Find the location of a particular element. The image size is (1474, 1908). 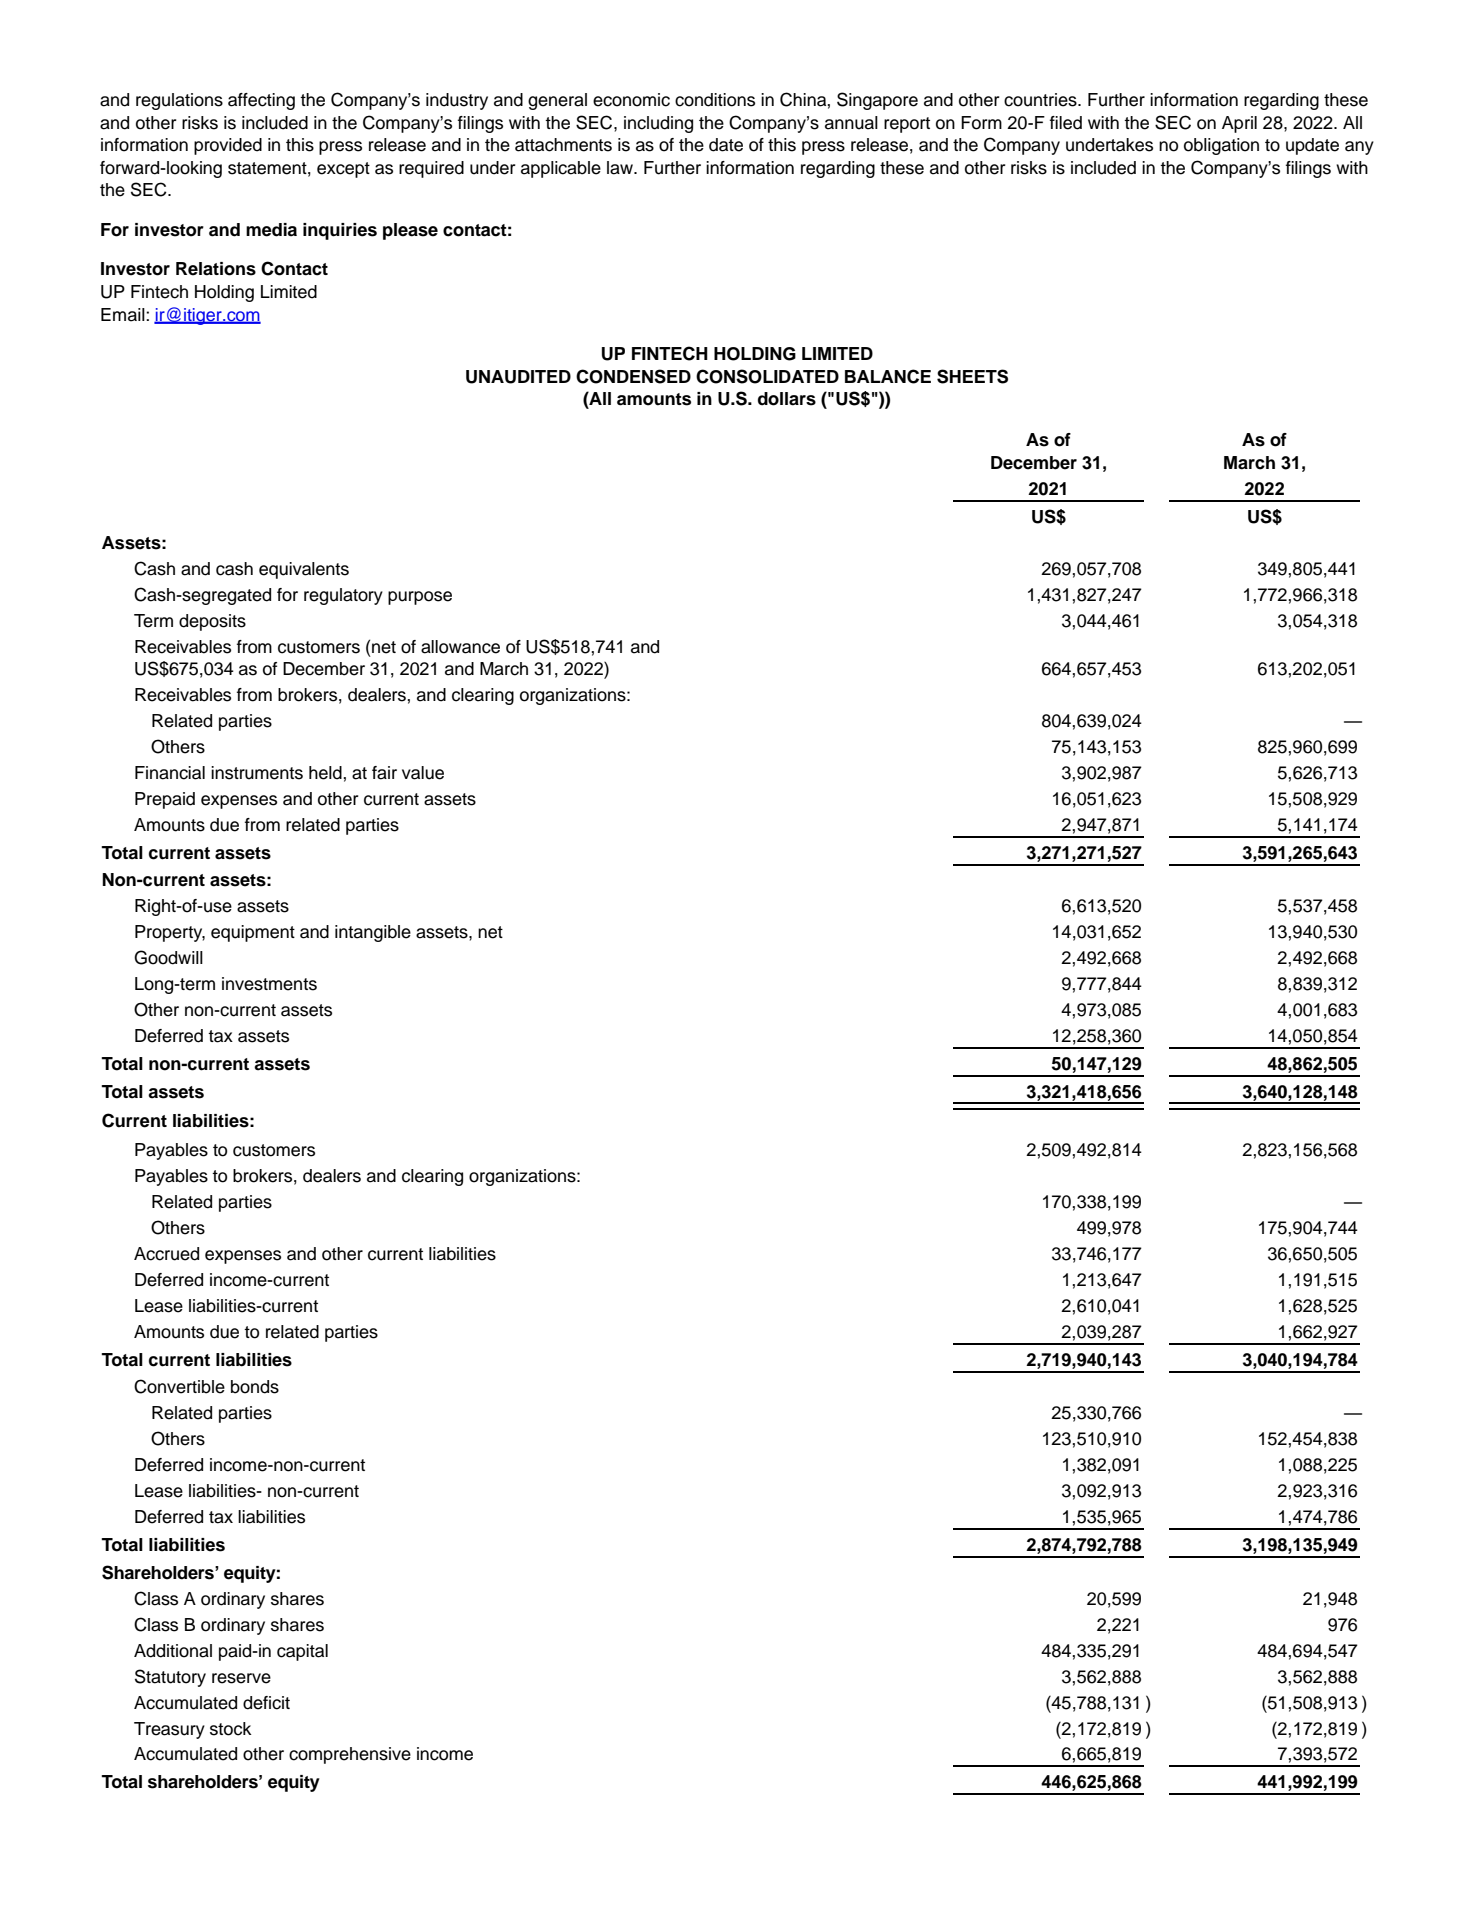

capital is located at coordinates (302, 1652).
